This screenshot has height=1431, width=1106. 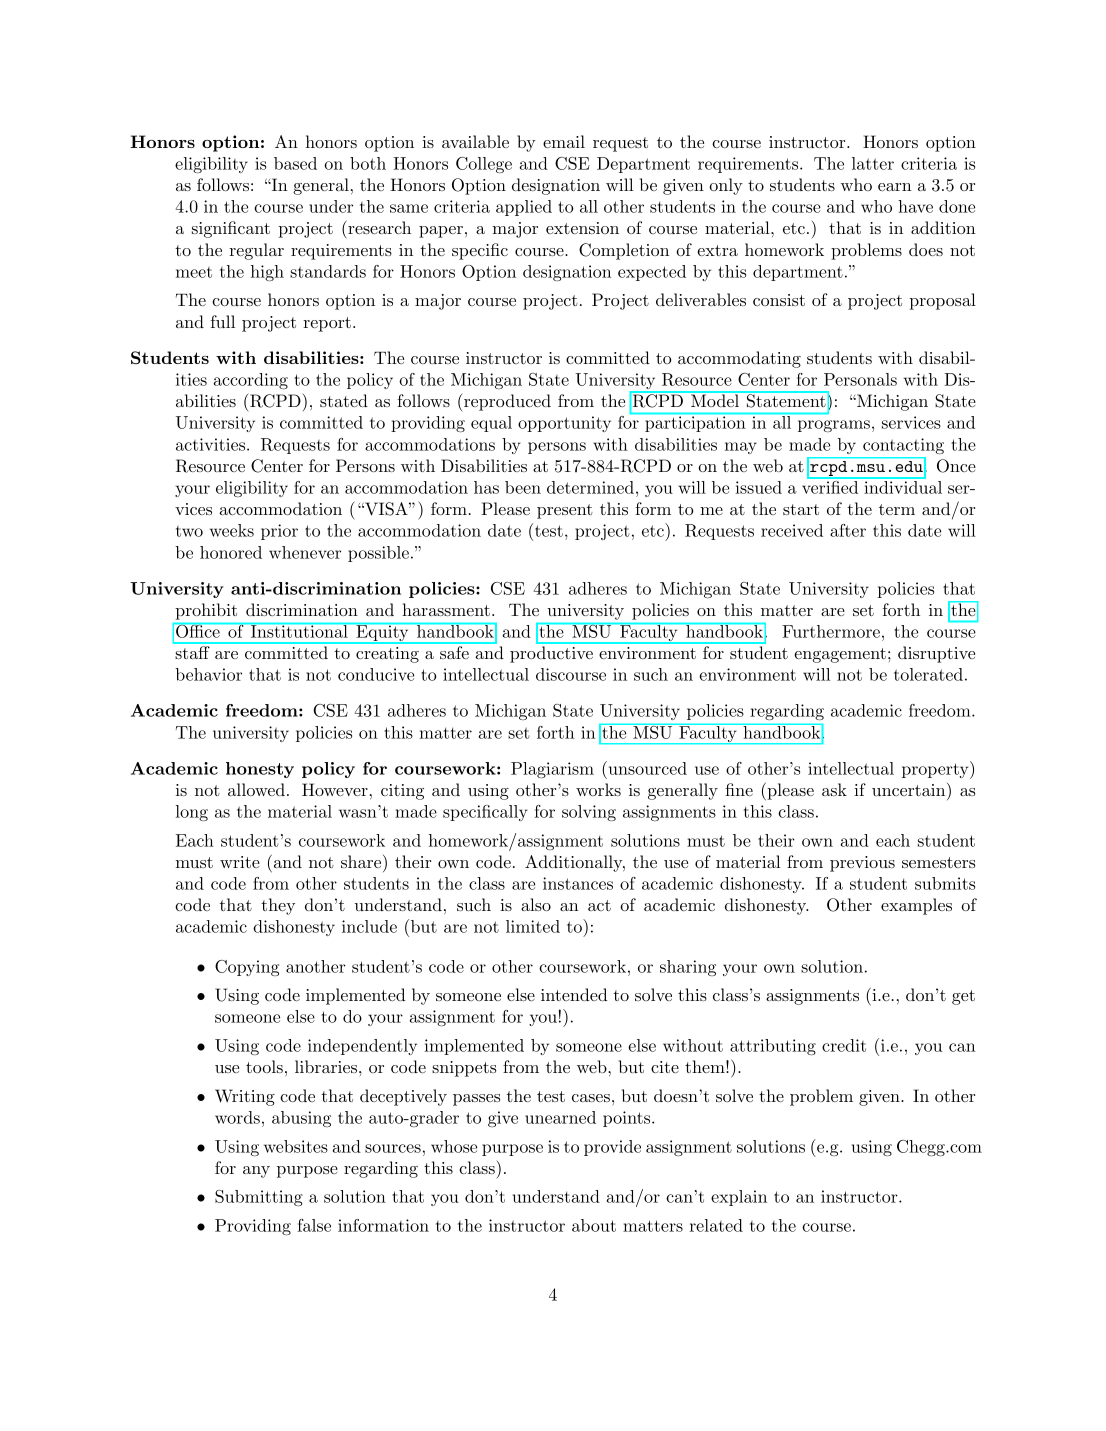 What do you see at coordinates (259, 1198) in the screenshot?
I see `Submitting` at bounding box center [259, 1198].
